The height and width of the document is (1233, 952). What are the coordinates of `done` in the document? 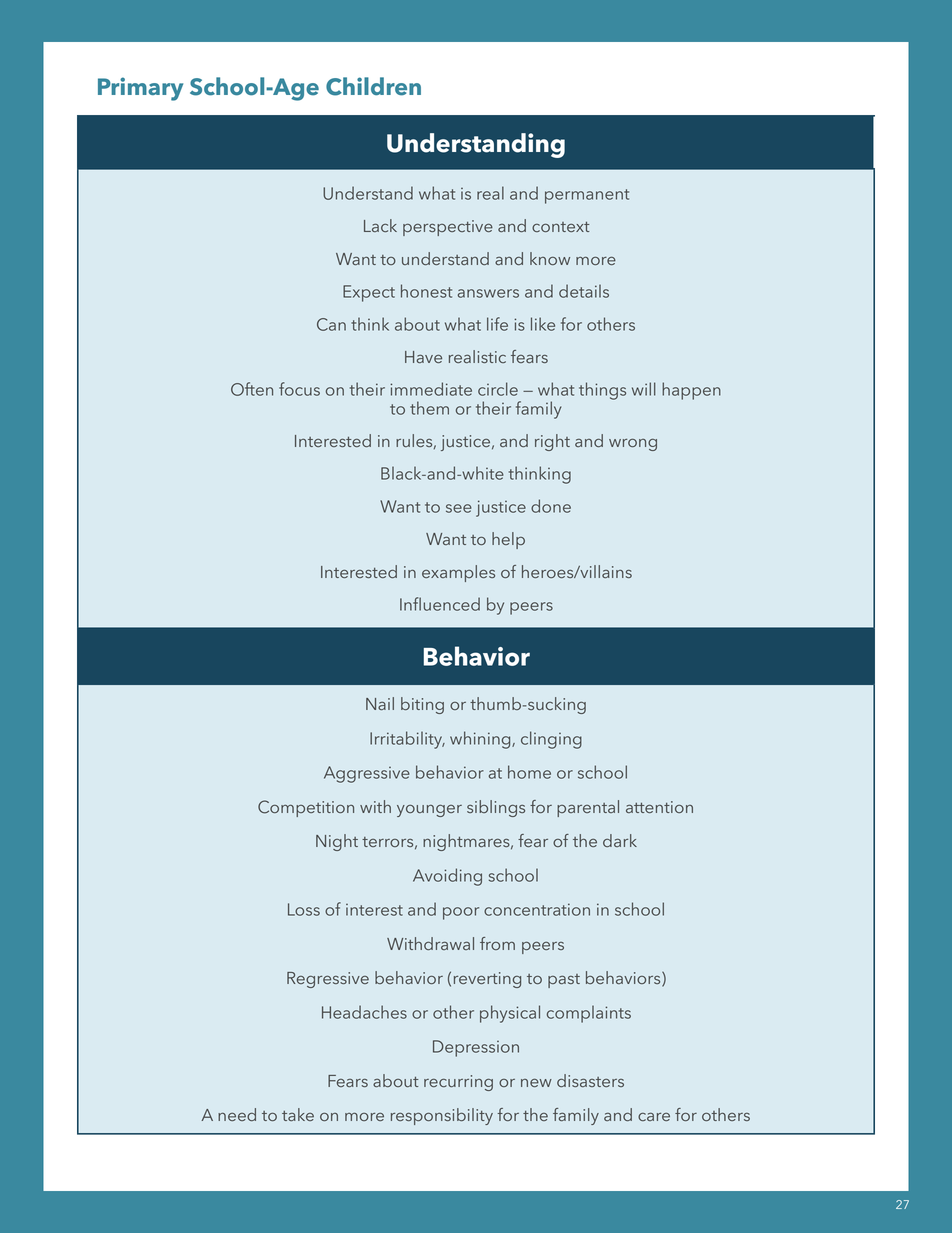 It's located at (551, 506).
